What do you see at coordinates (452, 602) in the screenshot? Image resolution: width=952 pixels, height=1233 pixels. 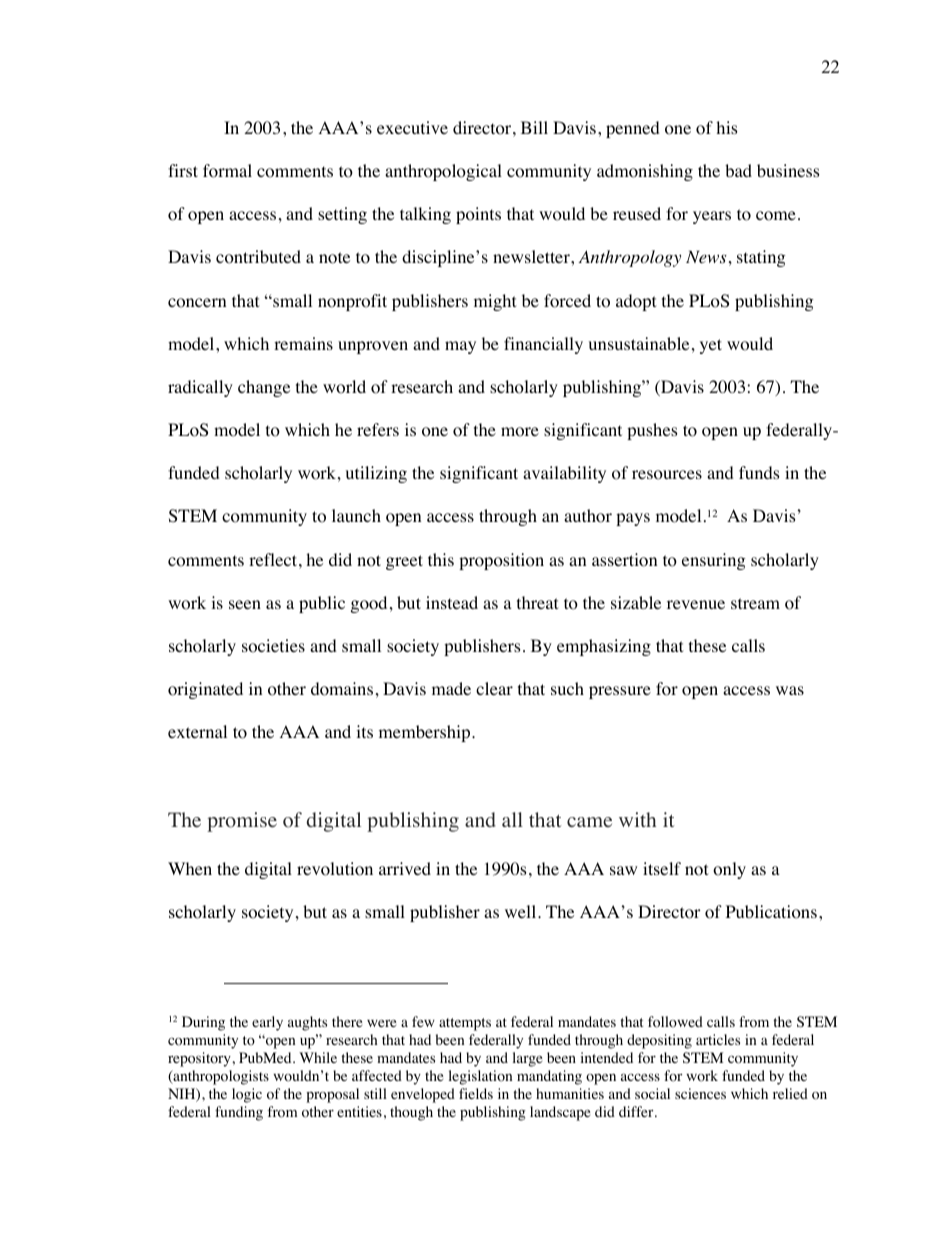 I see `instead` at bounding box center [452, 602].
